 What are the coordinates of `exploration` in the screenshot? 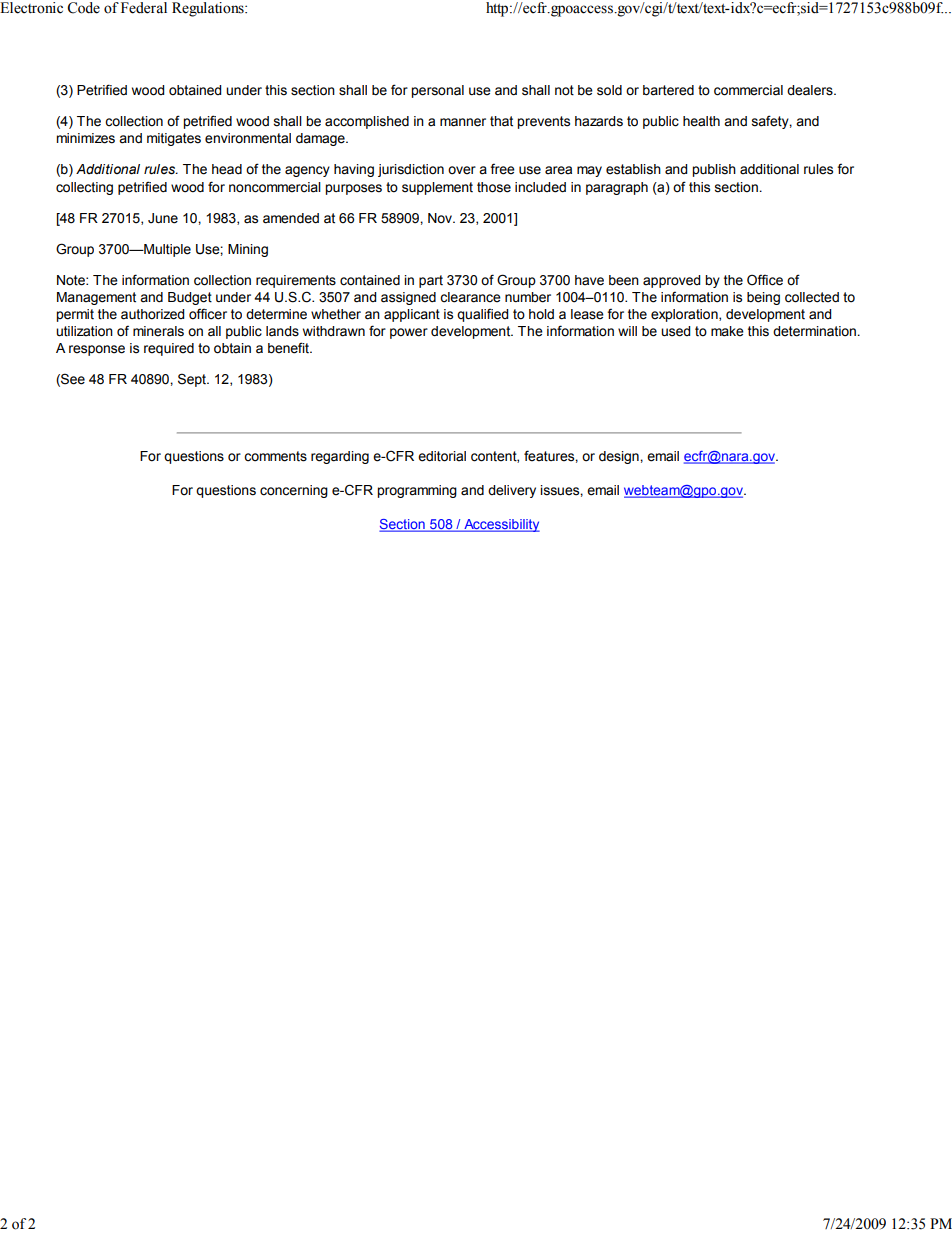 It's located at (685, 315).
